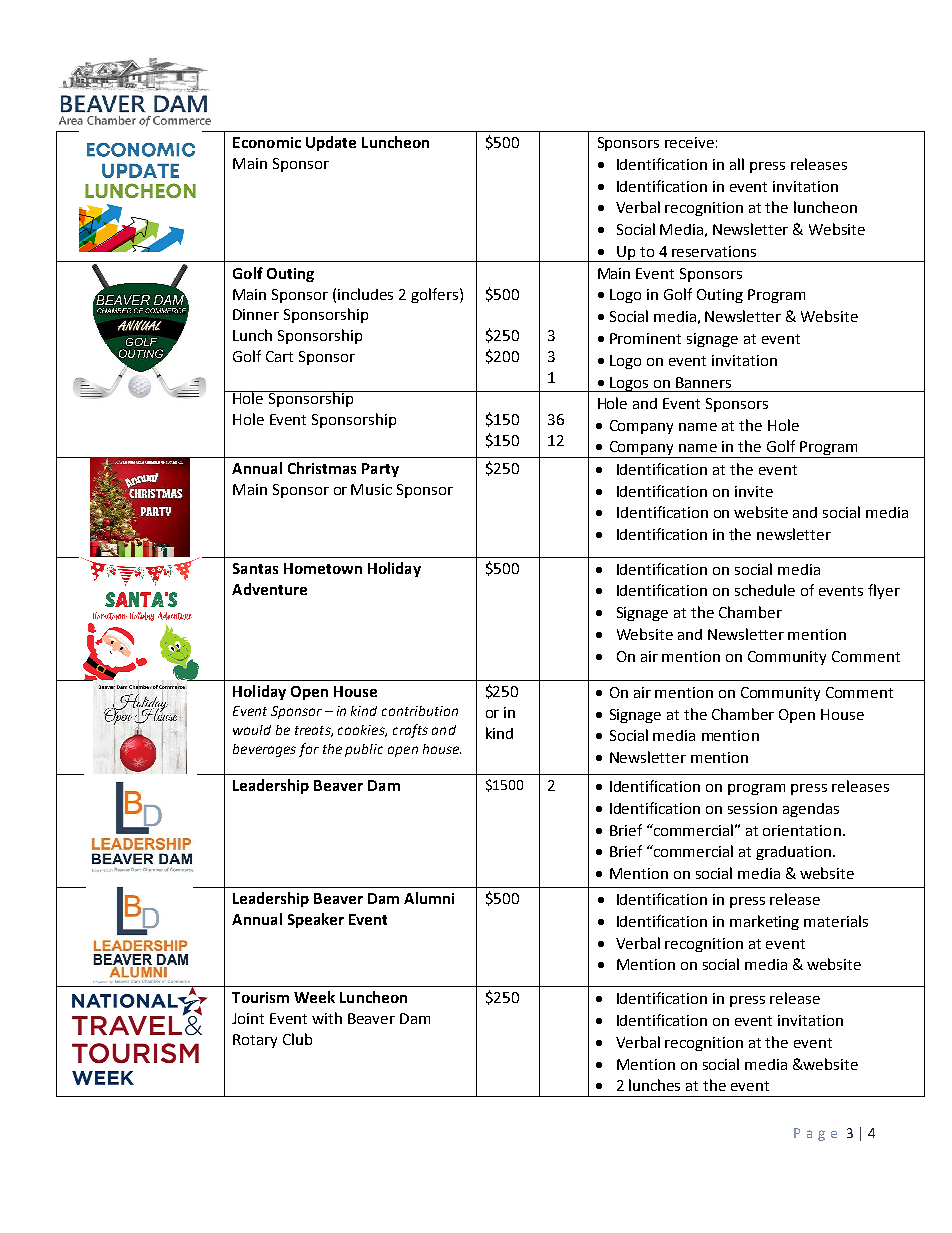 The width and height of the document is (952, 1233). What do you see at coordinates (429, 898) in the document?
I see `Alumni` at bounding box center [429, 898].
